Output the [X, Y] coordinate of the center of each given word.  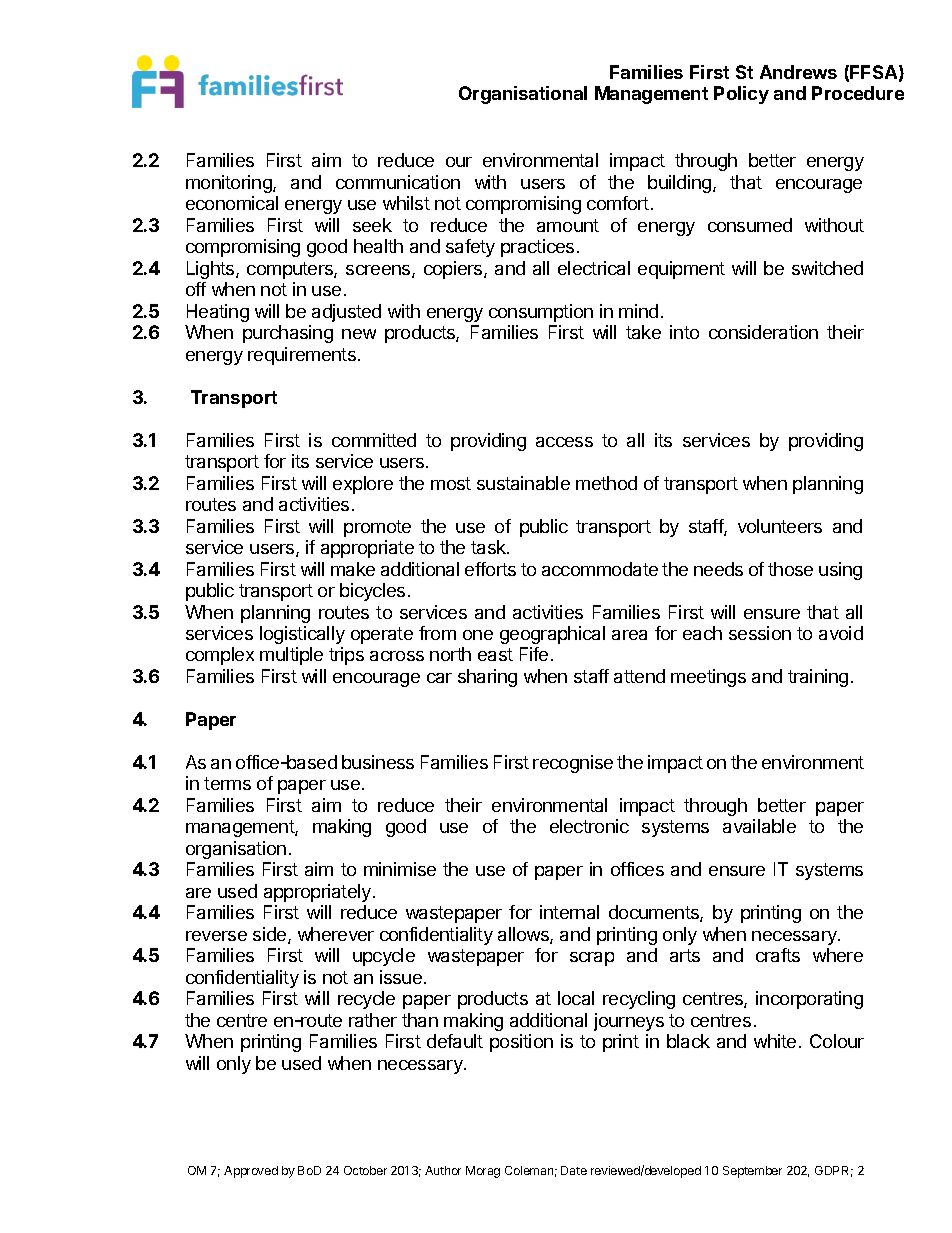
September [752, 1172]
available [759, 826]
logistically [302, 635]
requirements [302, 356]
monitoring [230, 184]
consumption [541, 313]
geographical [552, 635]
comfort [618, 203]
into [684, 332]
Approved [251, 1172]
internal [569, 912]
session [760, 633]
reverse [216, 936]
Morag [483, 1172]
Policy [741, 95]
